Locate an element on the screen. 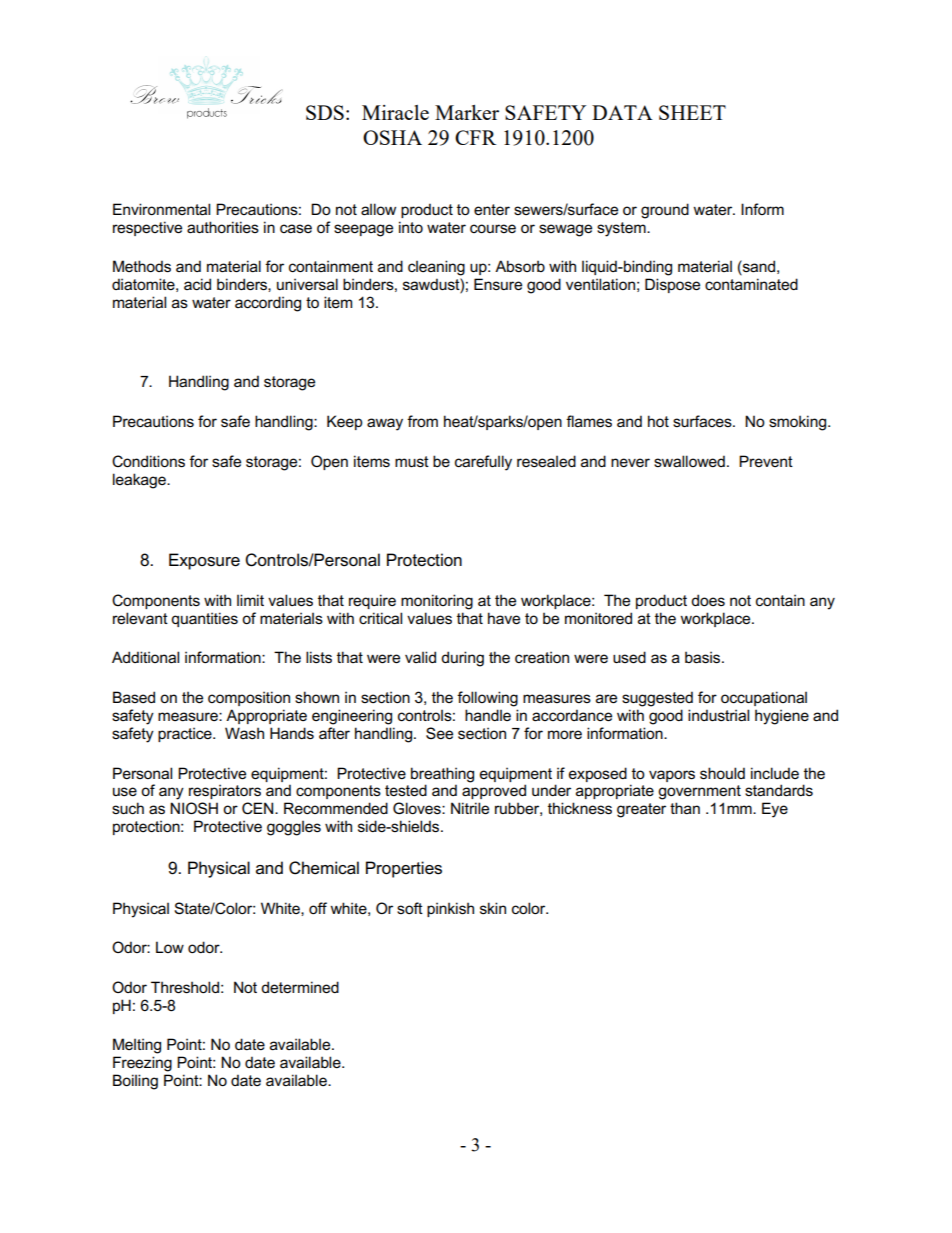 This screenshot has width=952, height=1233. should is located at coordinates (722, 773).
